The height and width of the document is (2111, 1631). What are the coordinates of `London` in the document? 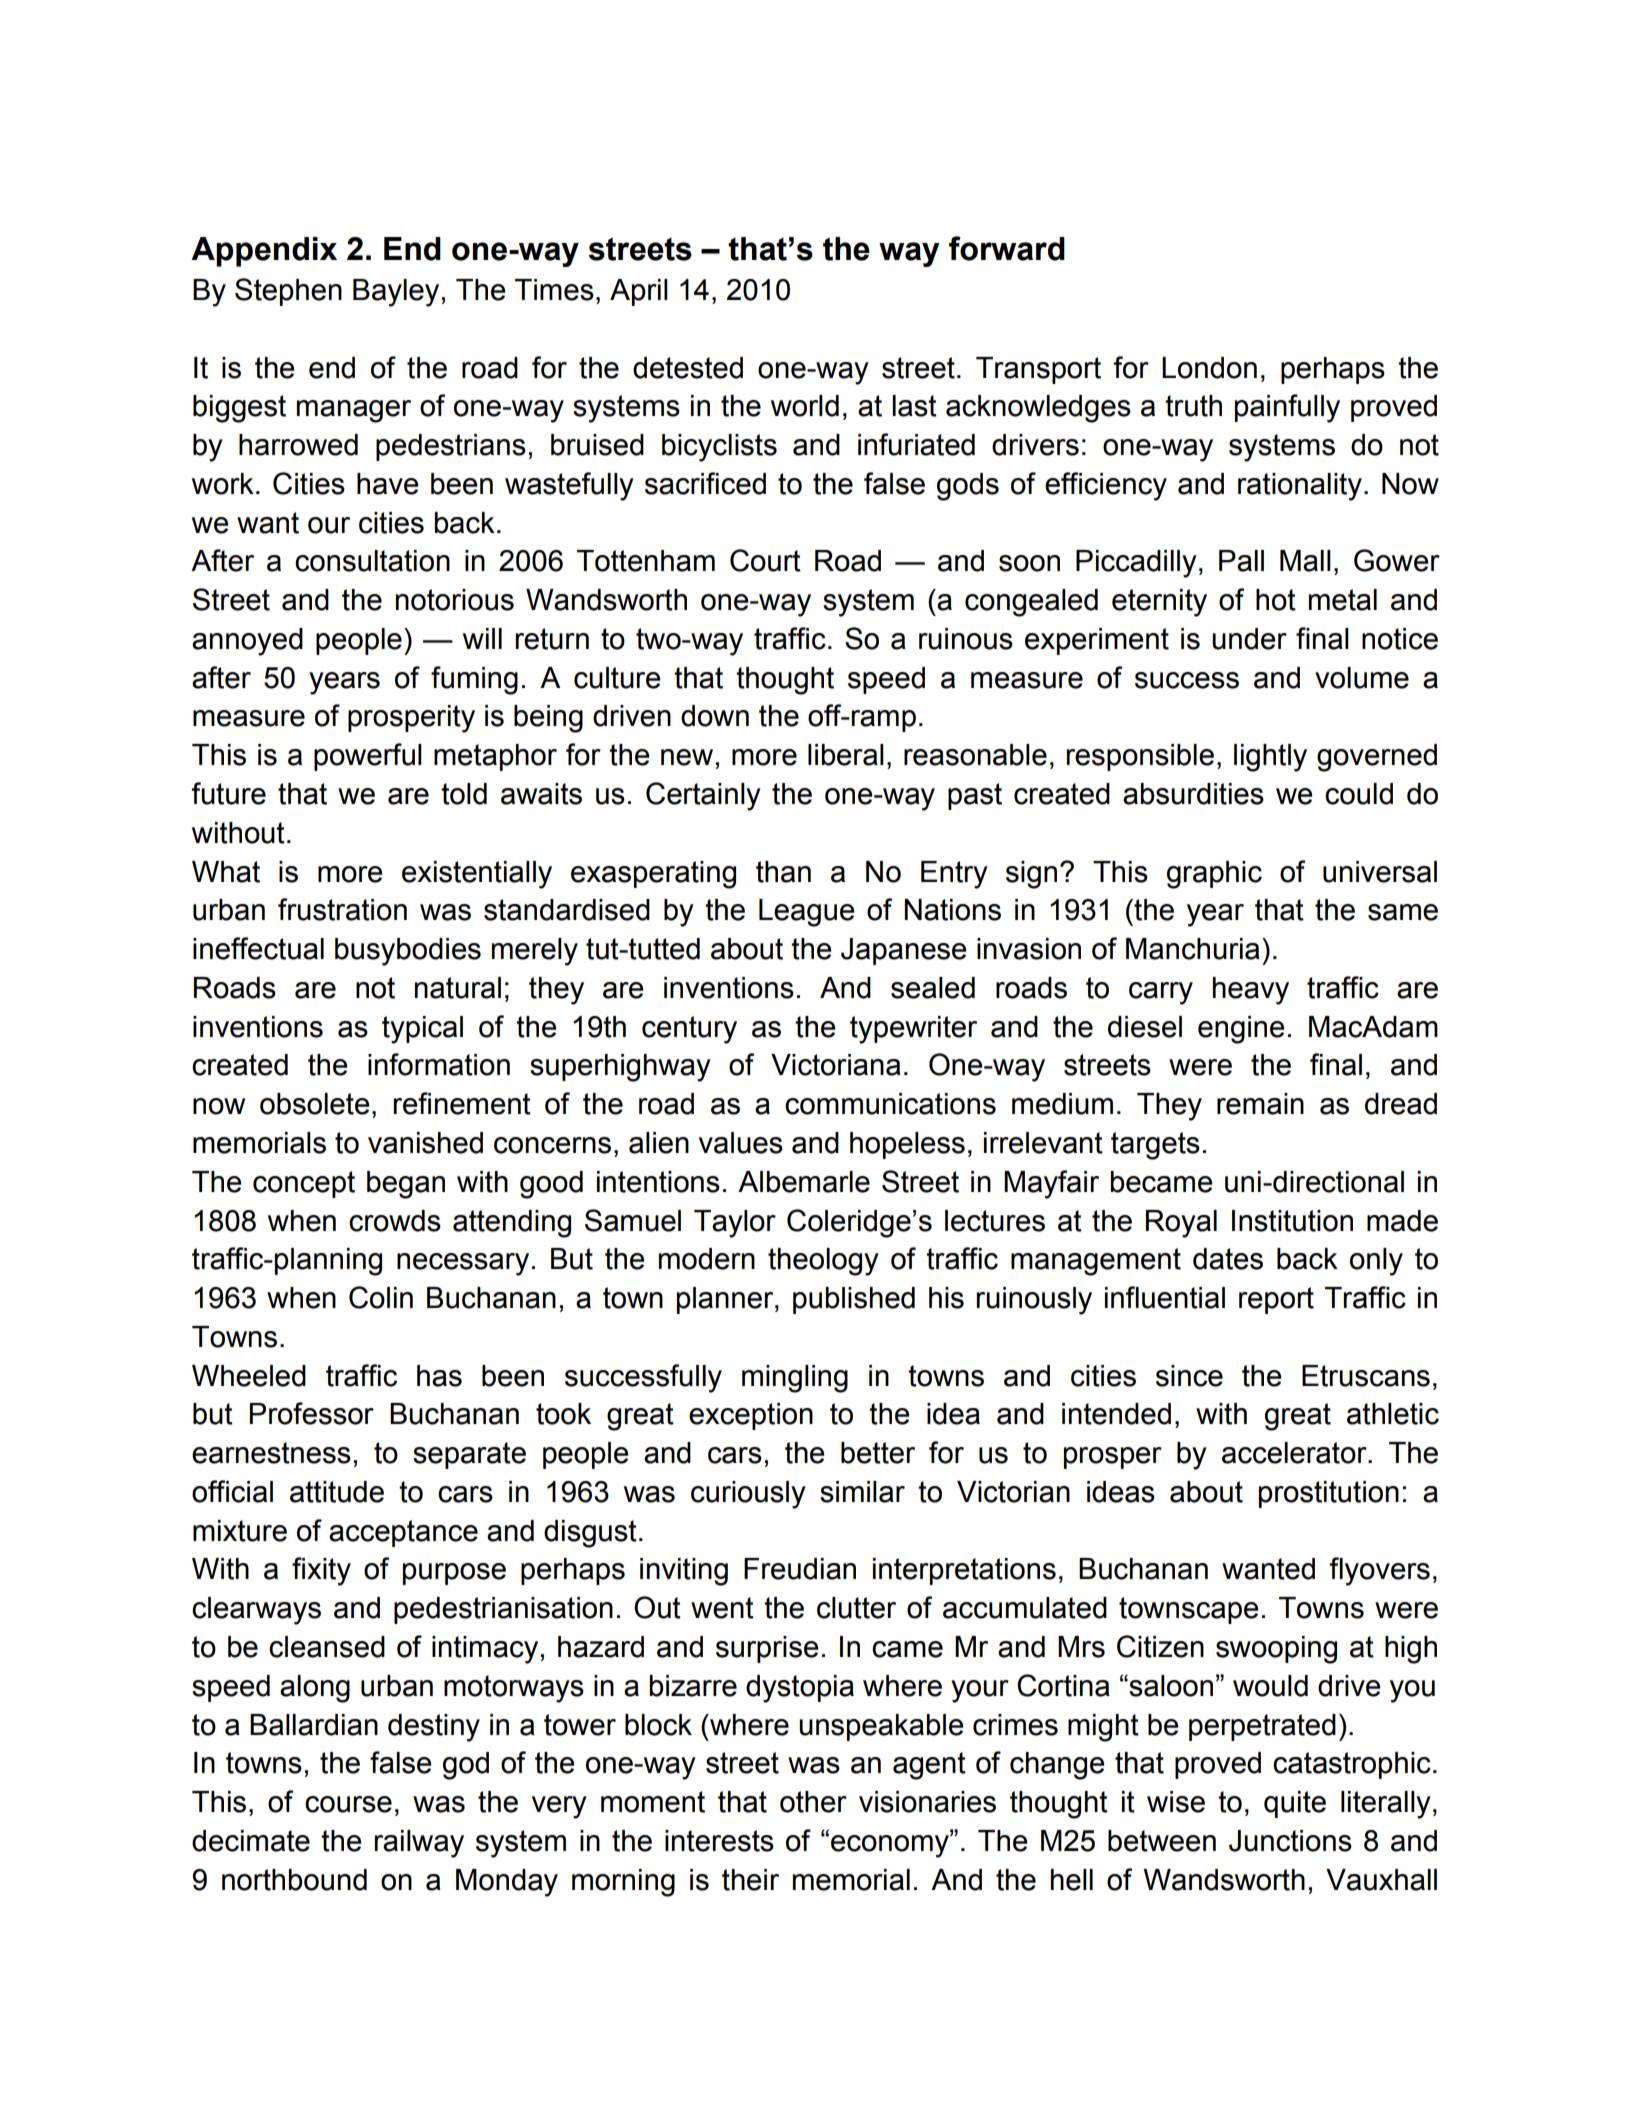 It's located at (1209, 368).
